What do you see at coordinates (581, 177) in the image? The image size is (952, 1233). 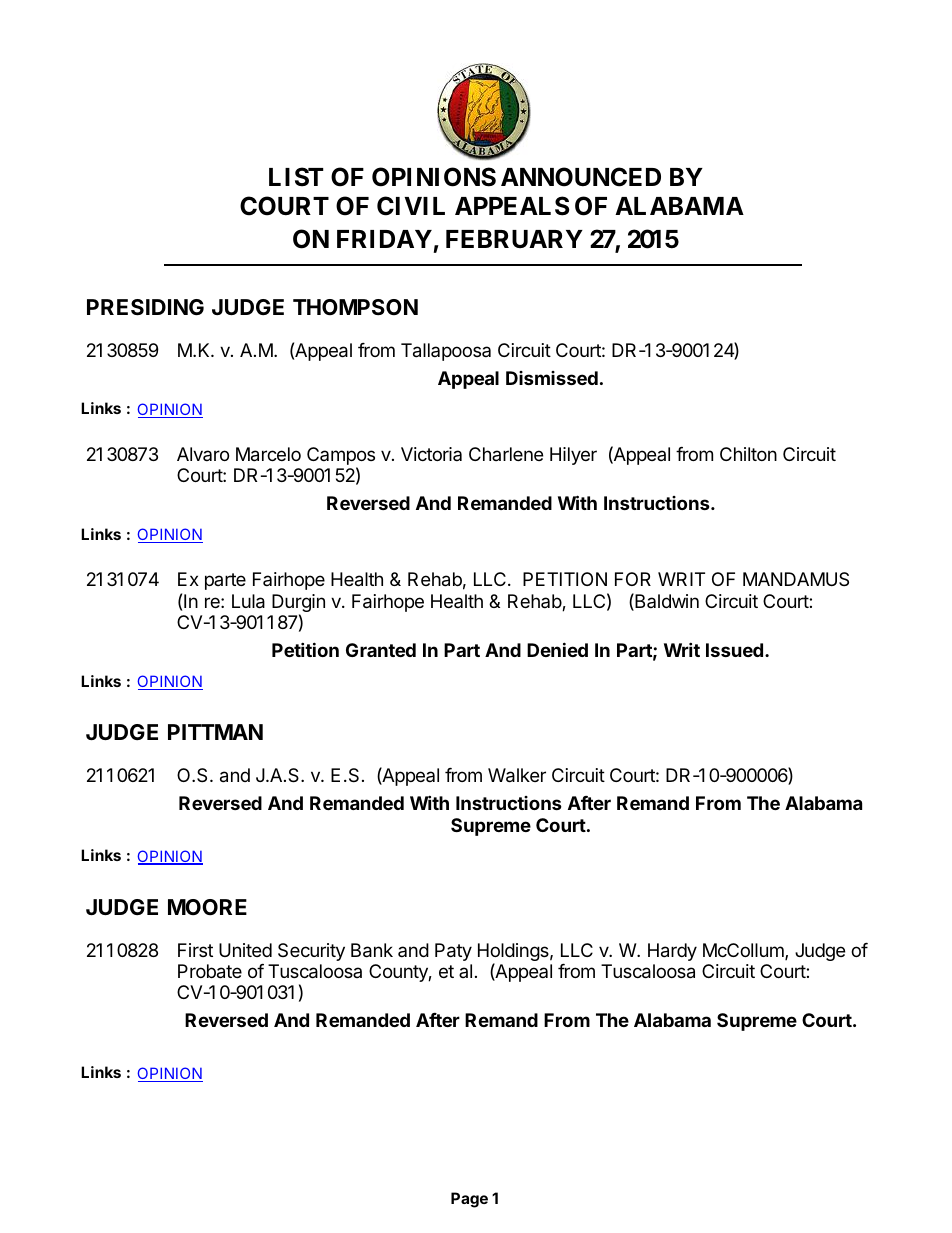 I see `ANNOUNCED` at bounding box center [581, 177].
